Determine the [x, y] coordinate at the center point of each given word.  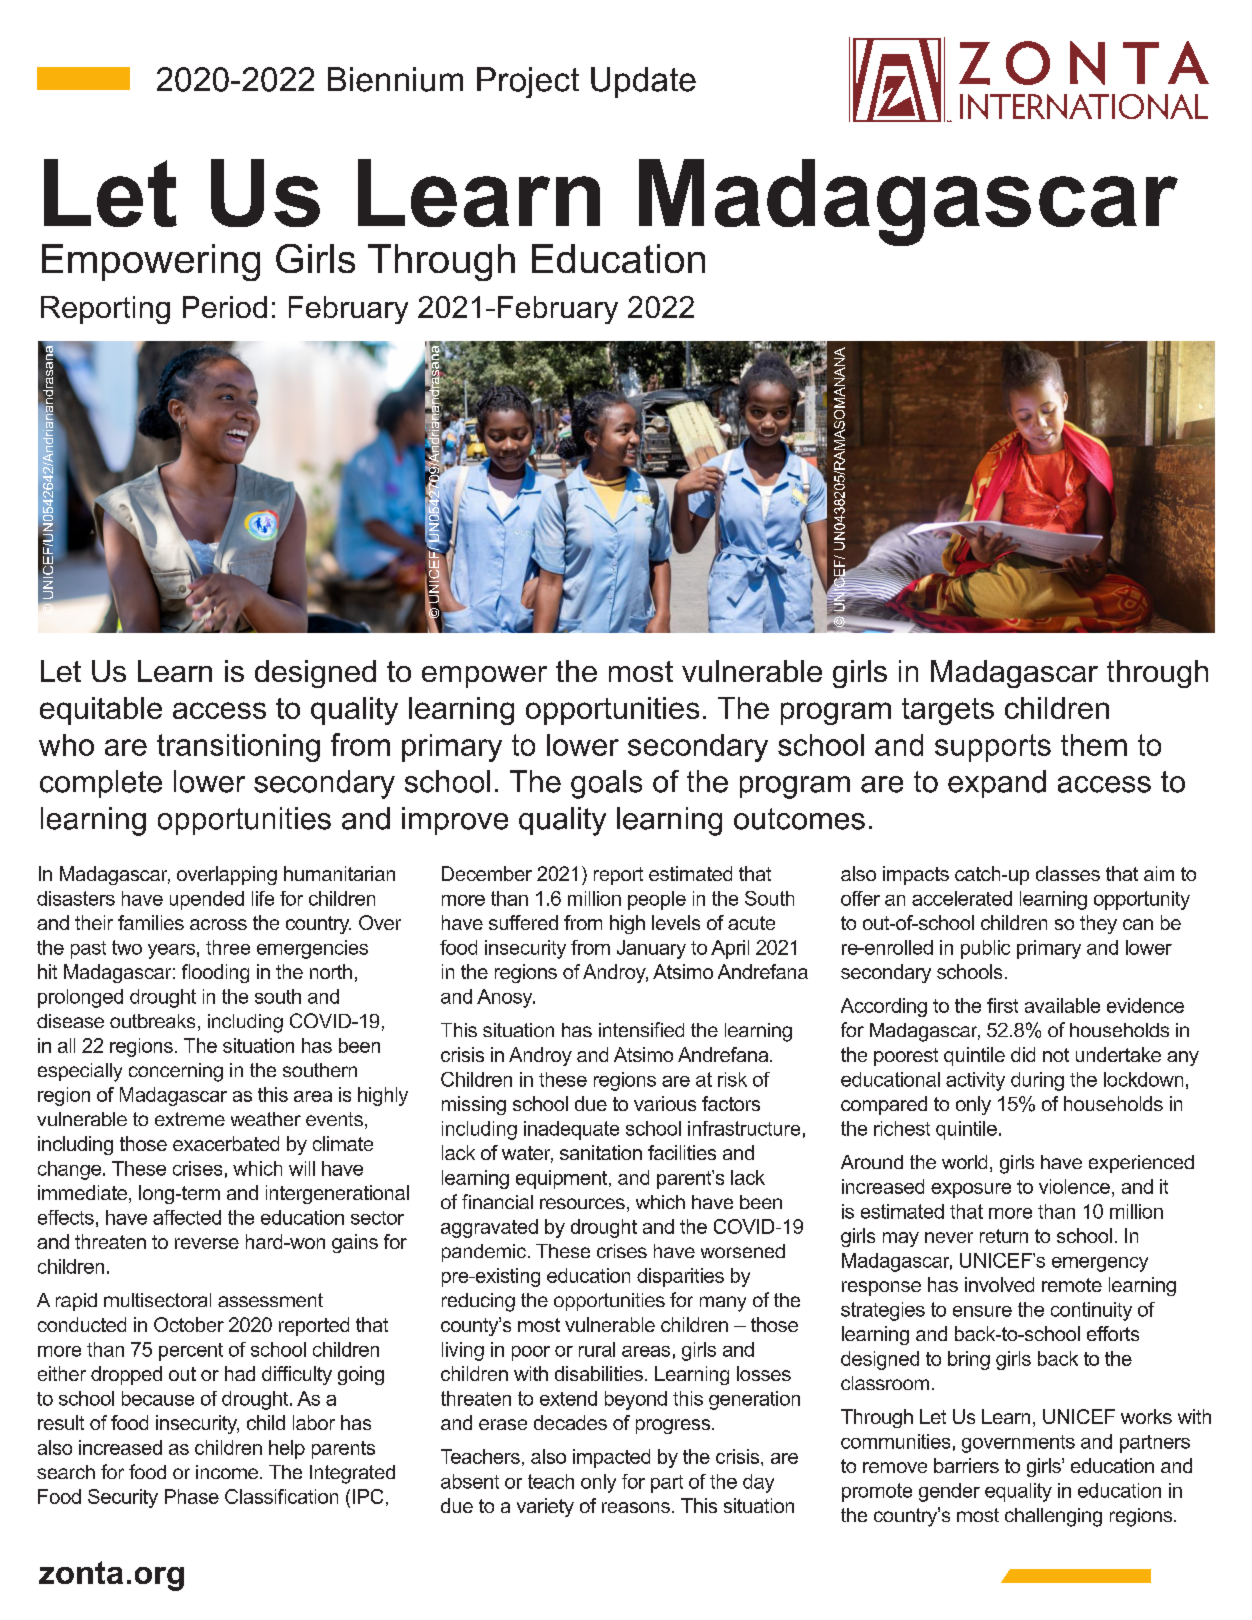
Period [225, 307]
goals [606, 784]
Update [643, 82]
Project [528, 82]
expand [997, 784]
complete [101, 784]
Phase [192, 1496]
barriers [966, 1465]
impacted [611, 1458]
